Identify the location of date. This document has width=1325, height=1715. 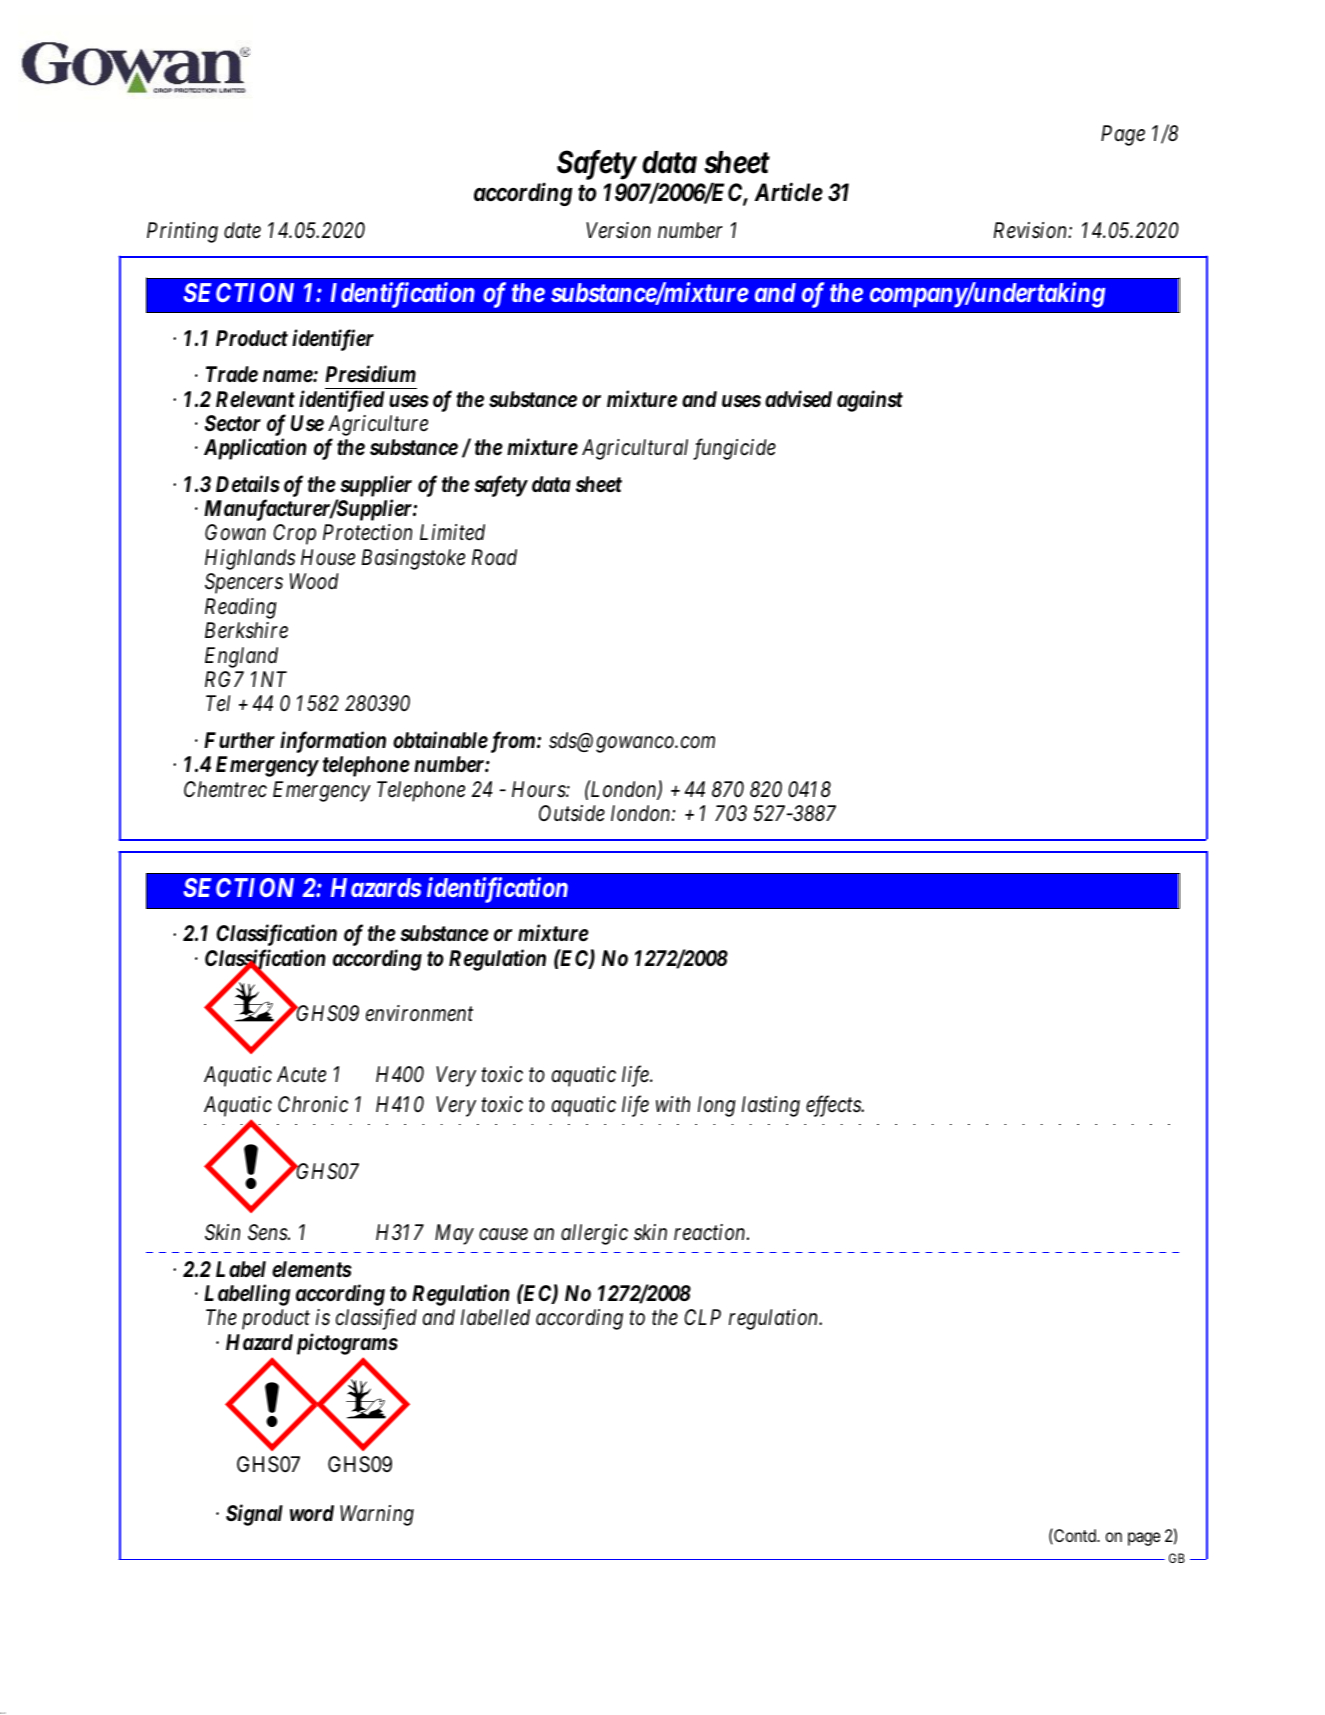
(242, 230).
